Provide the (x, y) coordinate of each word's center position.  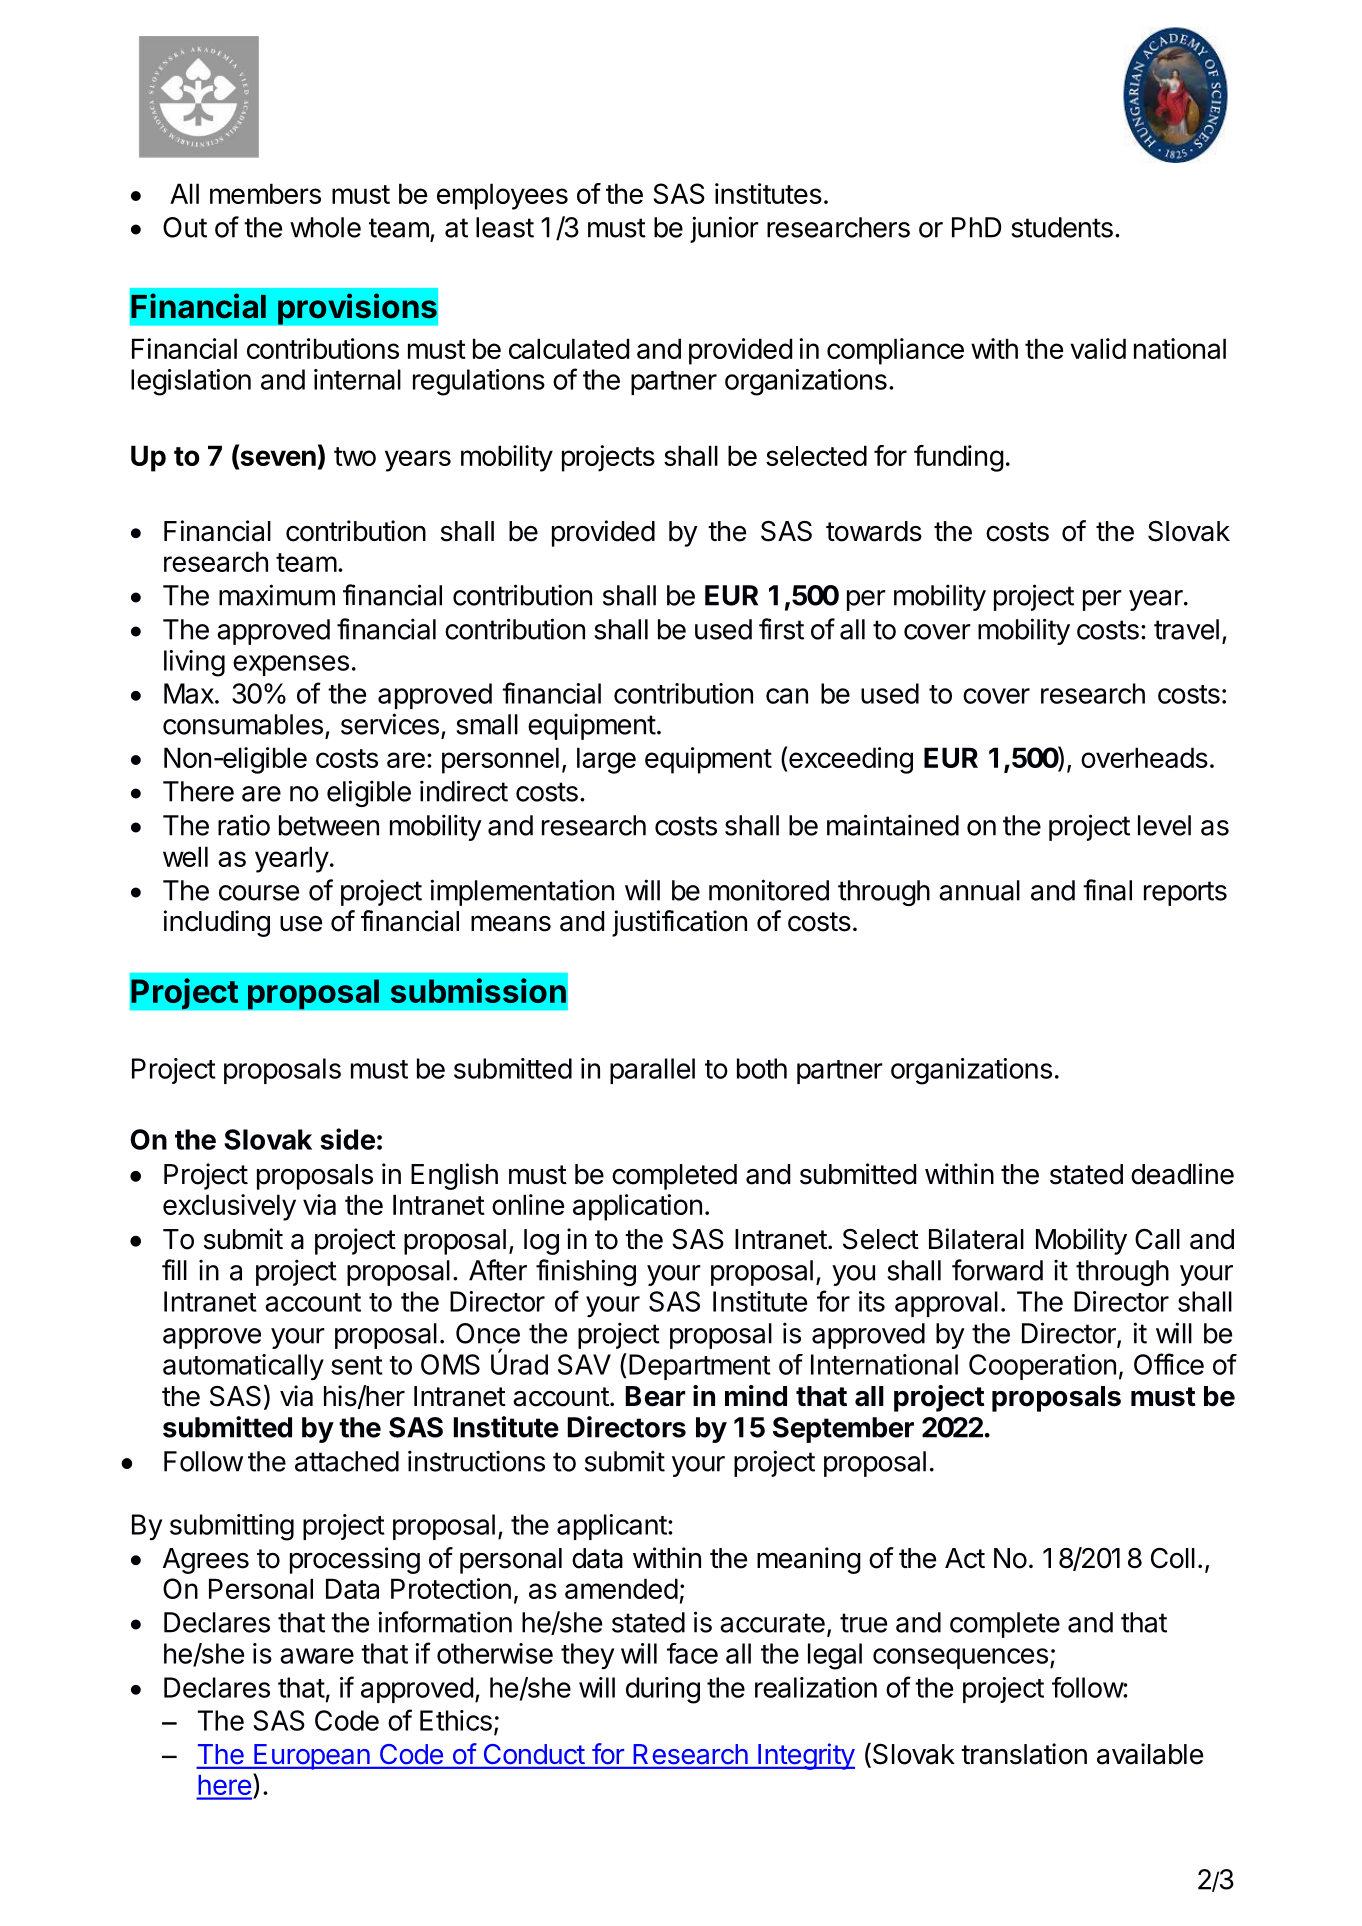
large (606, 760)
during (663, 1690)
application (637, 1207)
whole (325, 227)
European (312, 1757)
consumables (243, 724)
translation (1024, 1754)
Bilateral (976, 1239)
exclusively (229, 1207)
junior (724, 229)
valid (1098, 348)
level (1164, 825)
